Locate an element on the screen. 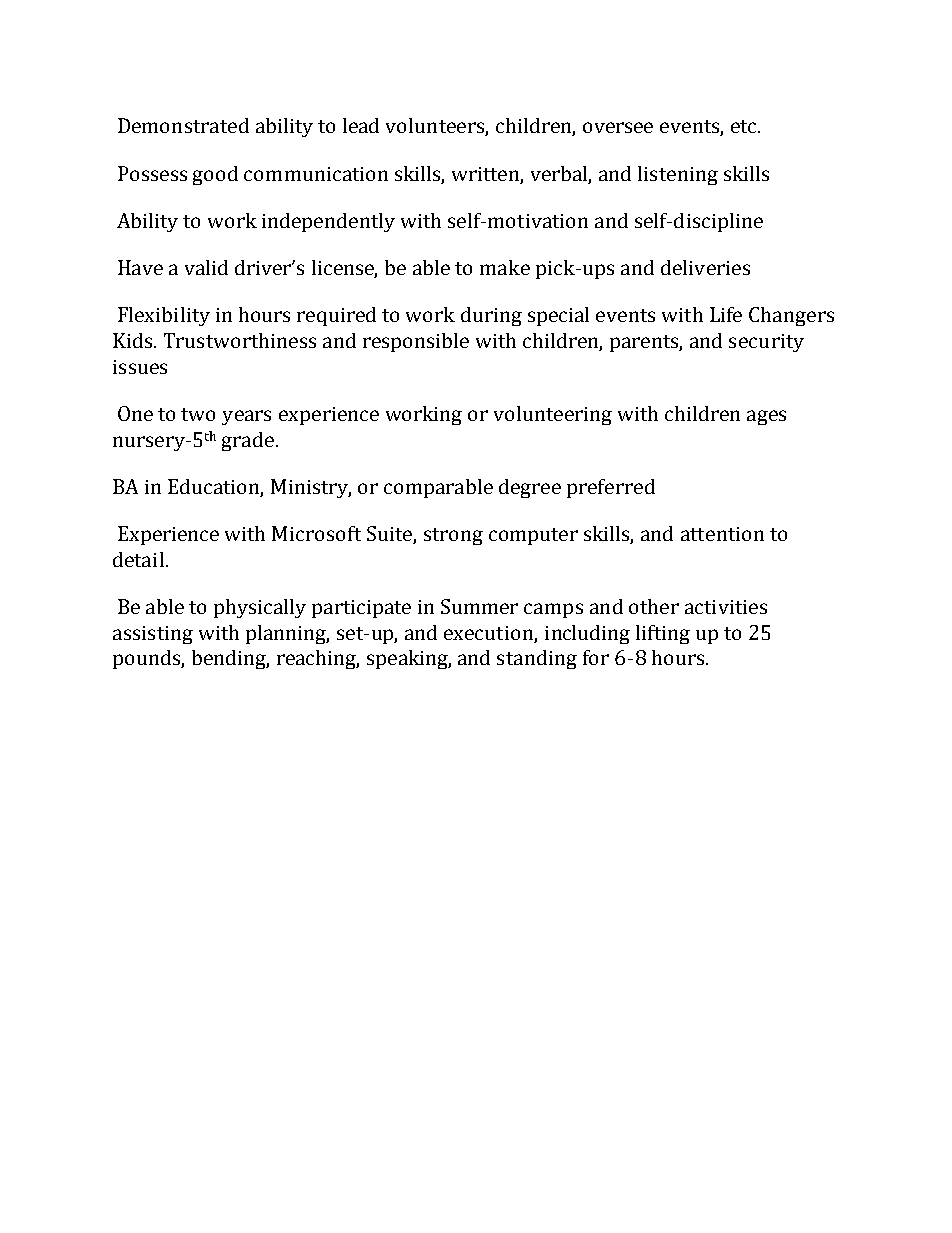 The width and height of the screenshot is (952, 1233). assisting is located at coordinates (153, 635).
